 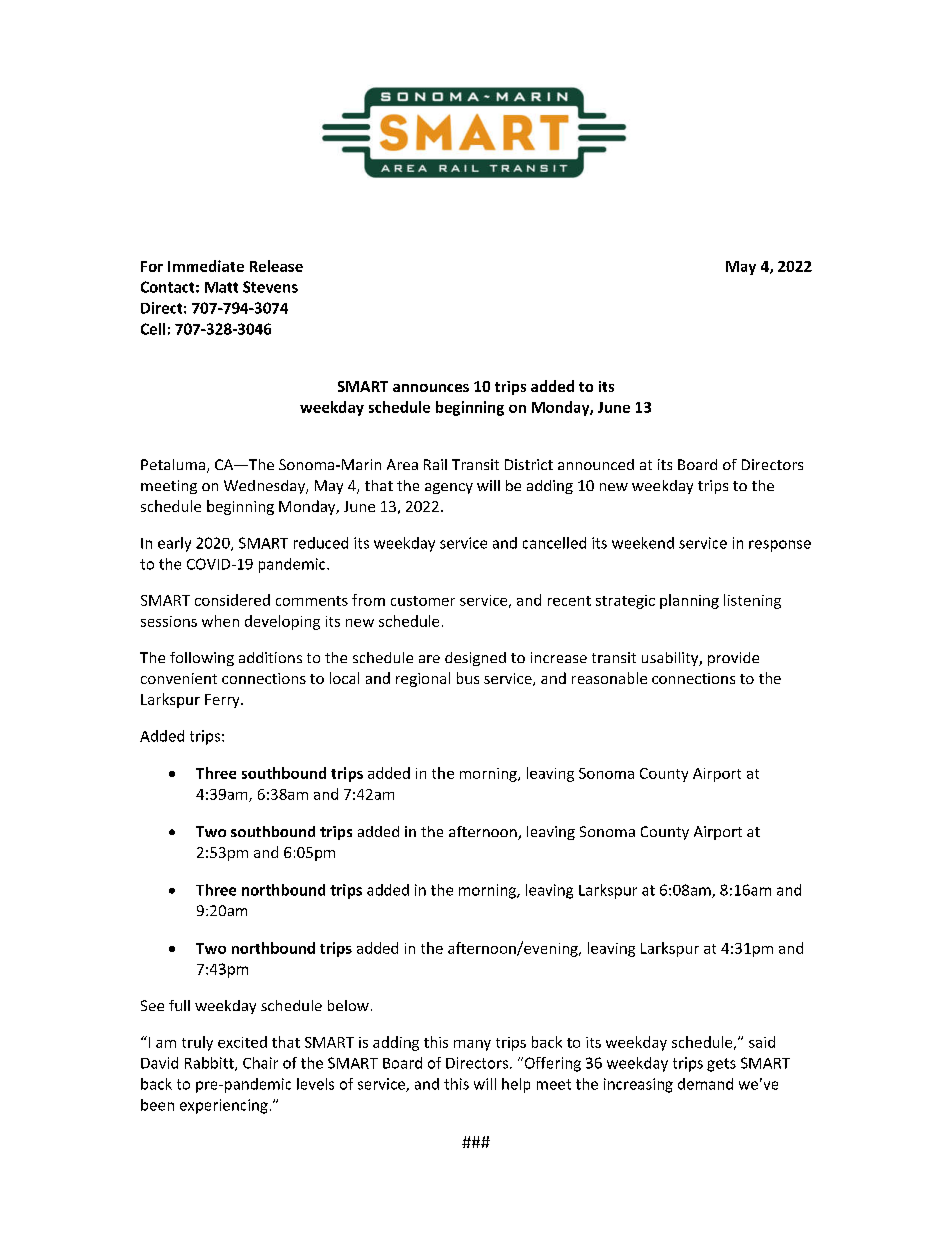 What do you see at coordinates (223, 701) in the document?
I see `Ferry` at bounding box center [223, 701].
